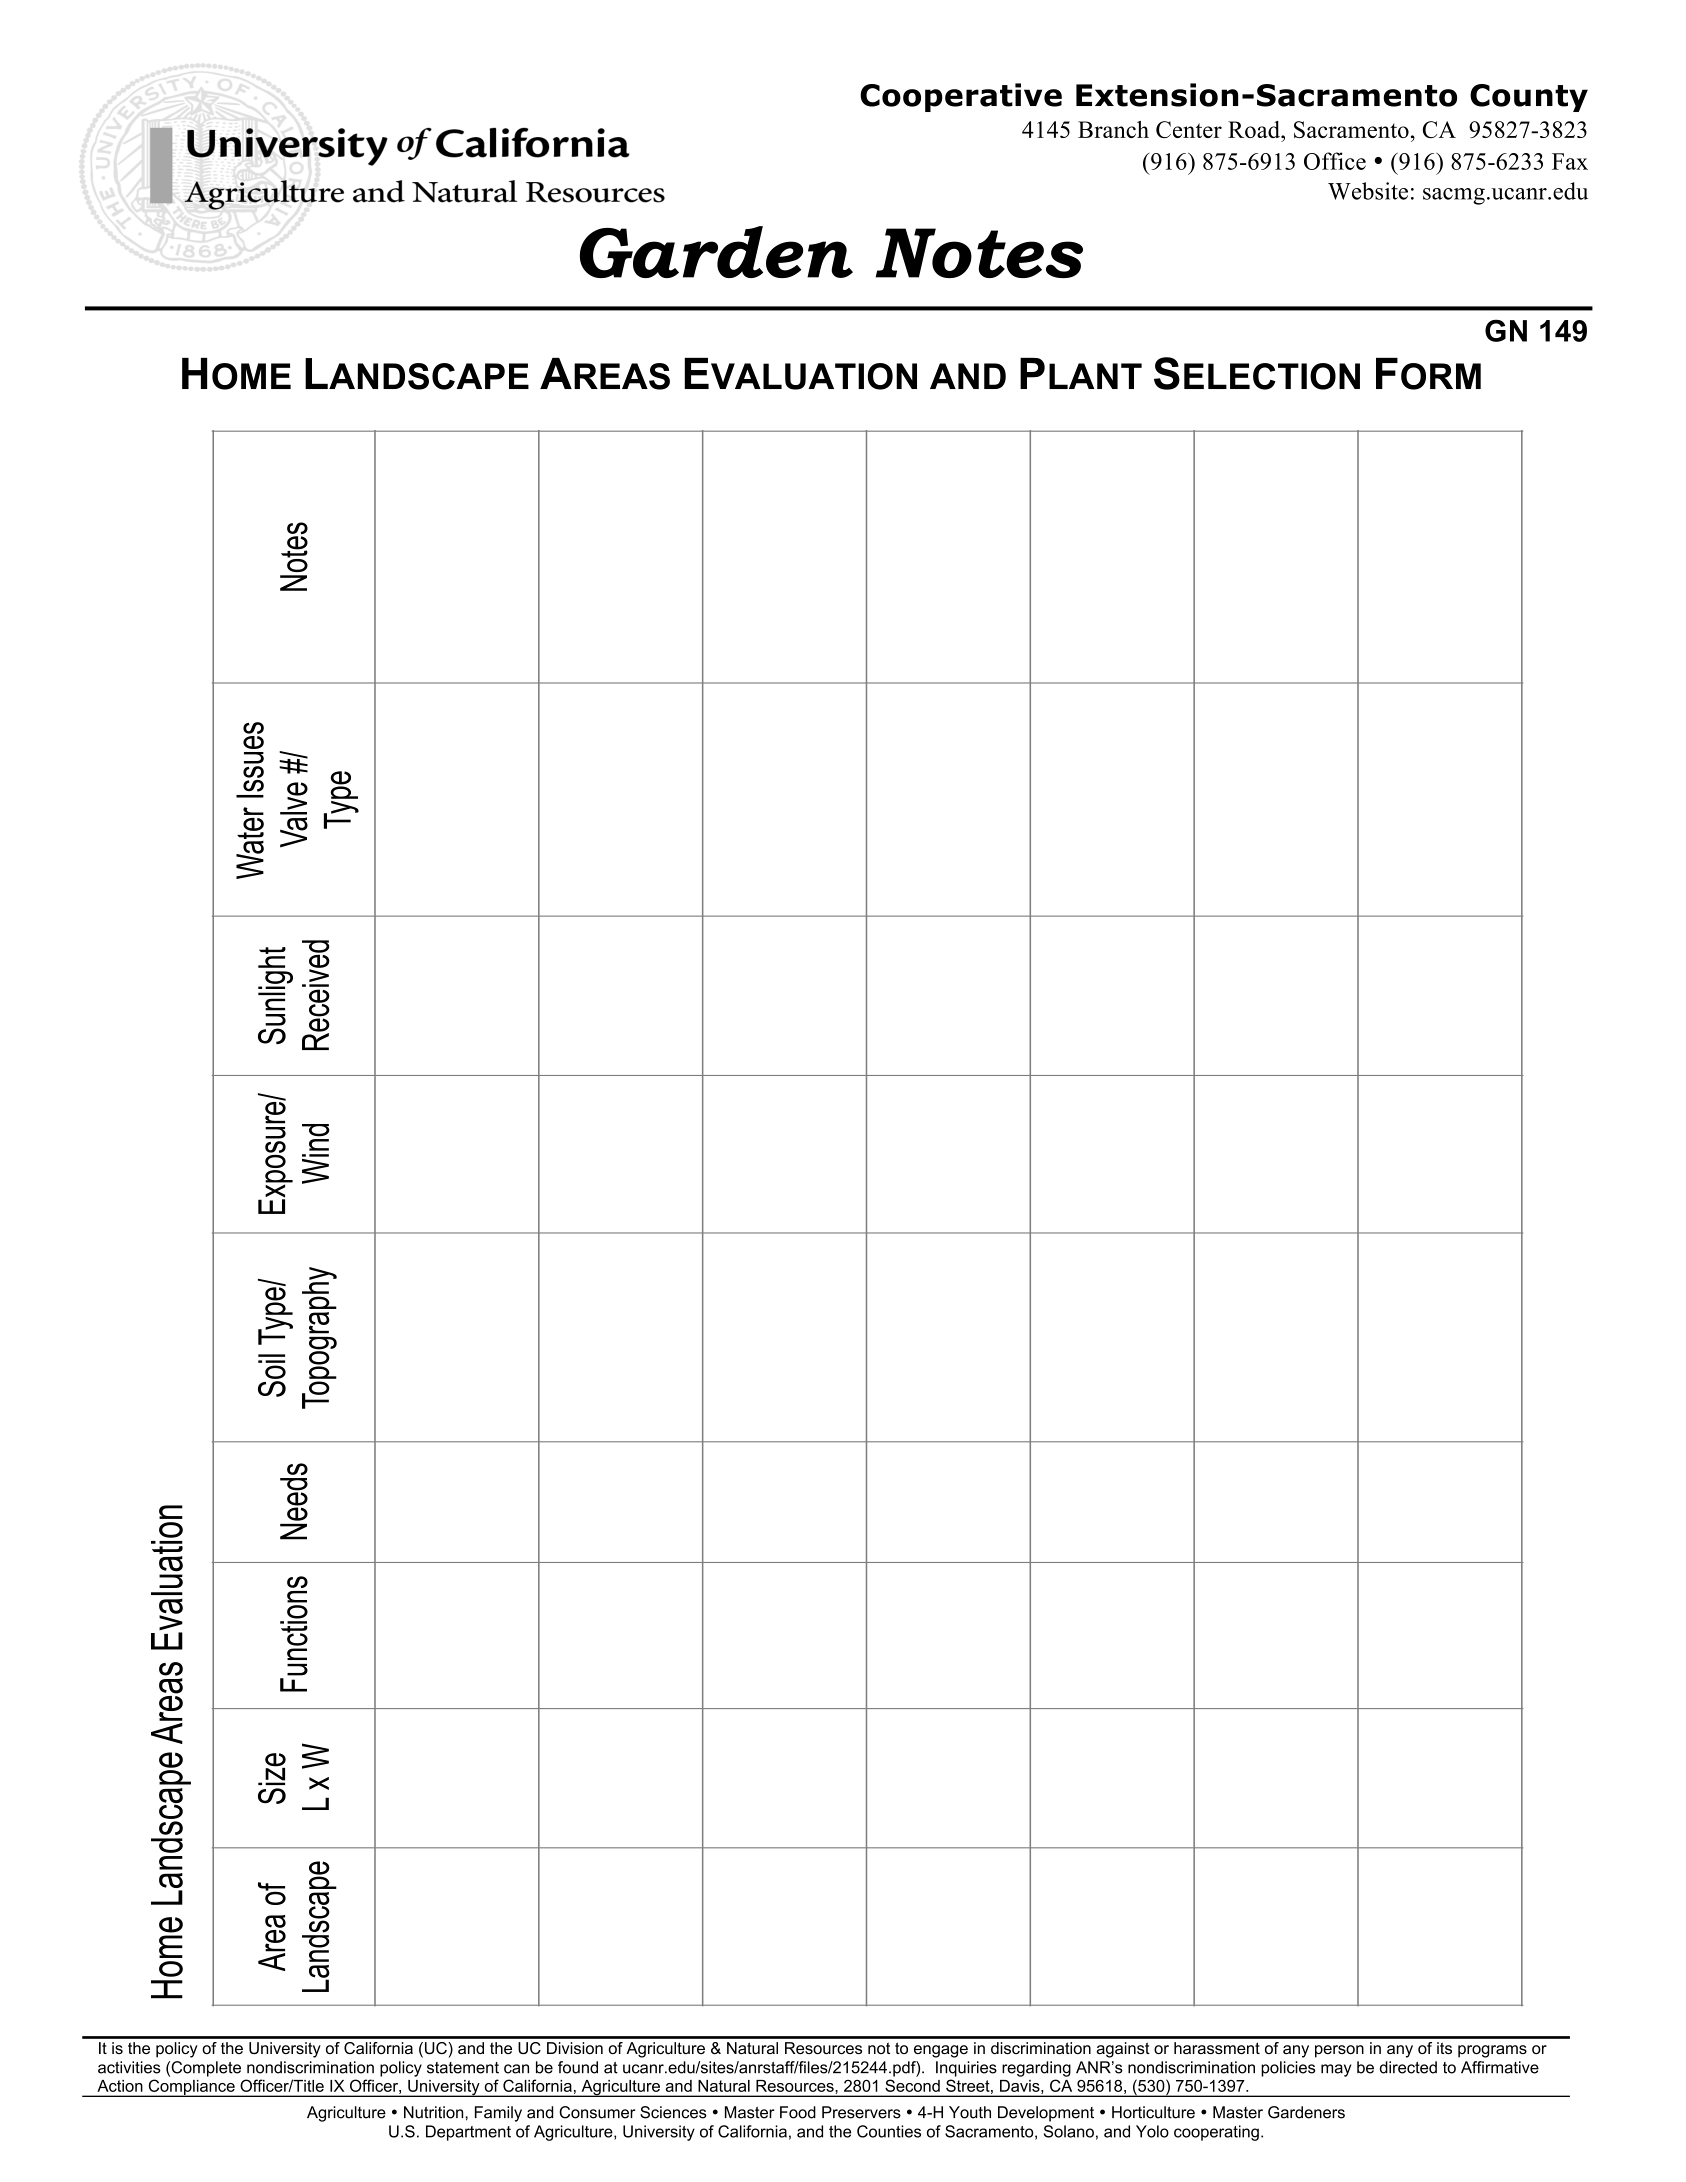 This screenshot has width=1686, height=2182. I want to click on Center, so click(1189, 129).
